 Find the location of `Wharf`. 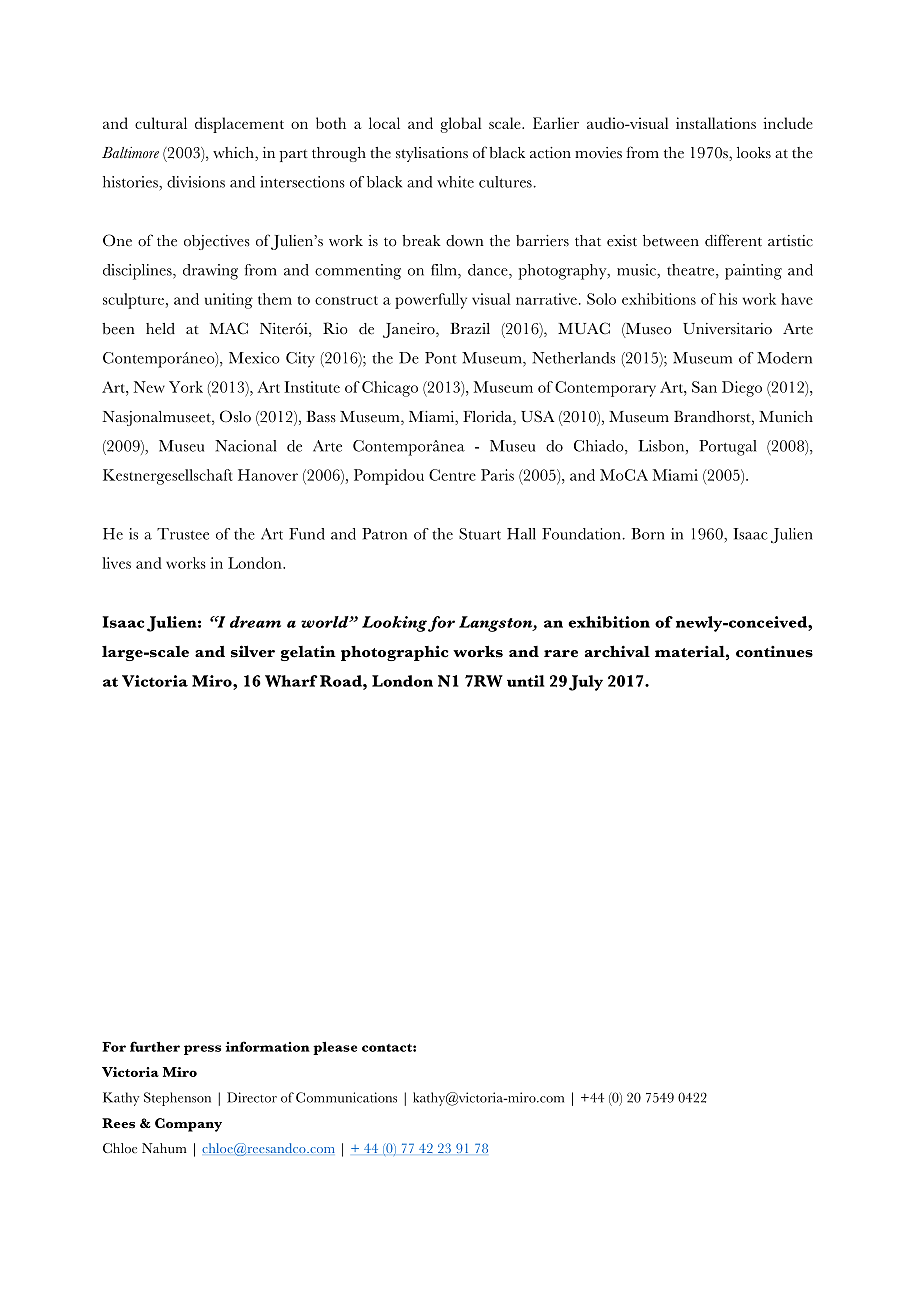

Wharf is located at coordinates (291, 681).
